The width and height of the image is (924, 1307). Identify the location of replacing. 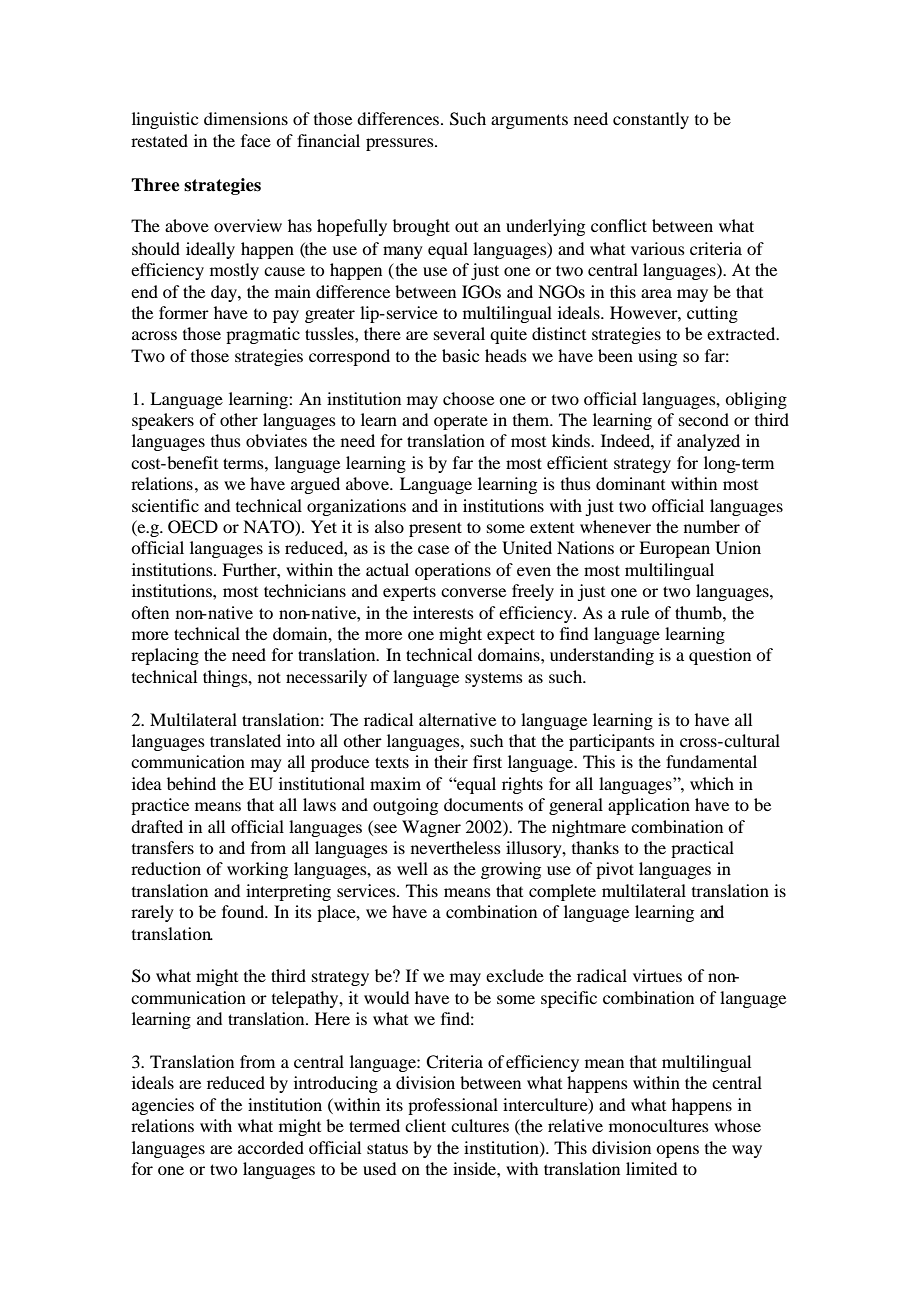
(165, 656).
